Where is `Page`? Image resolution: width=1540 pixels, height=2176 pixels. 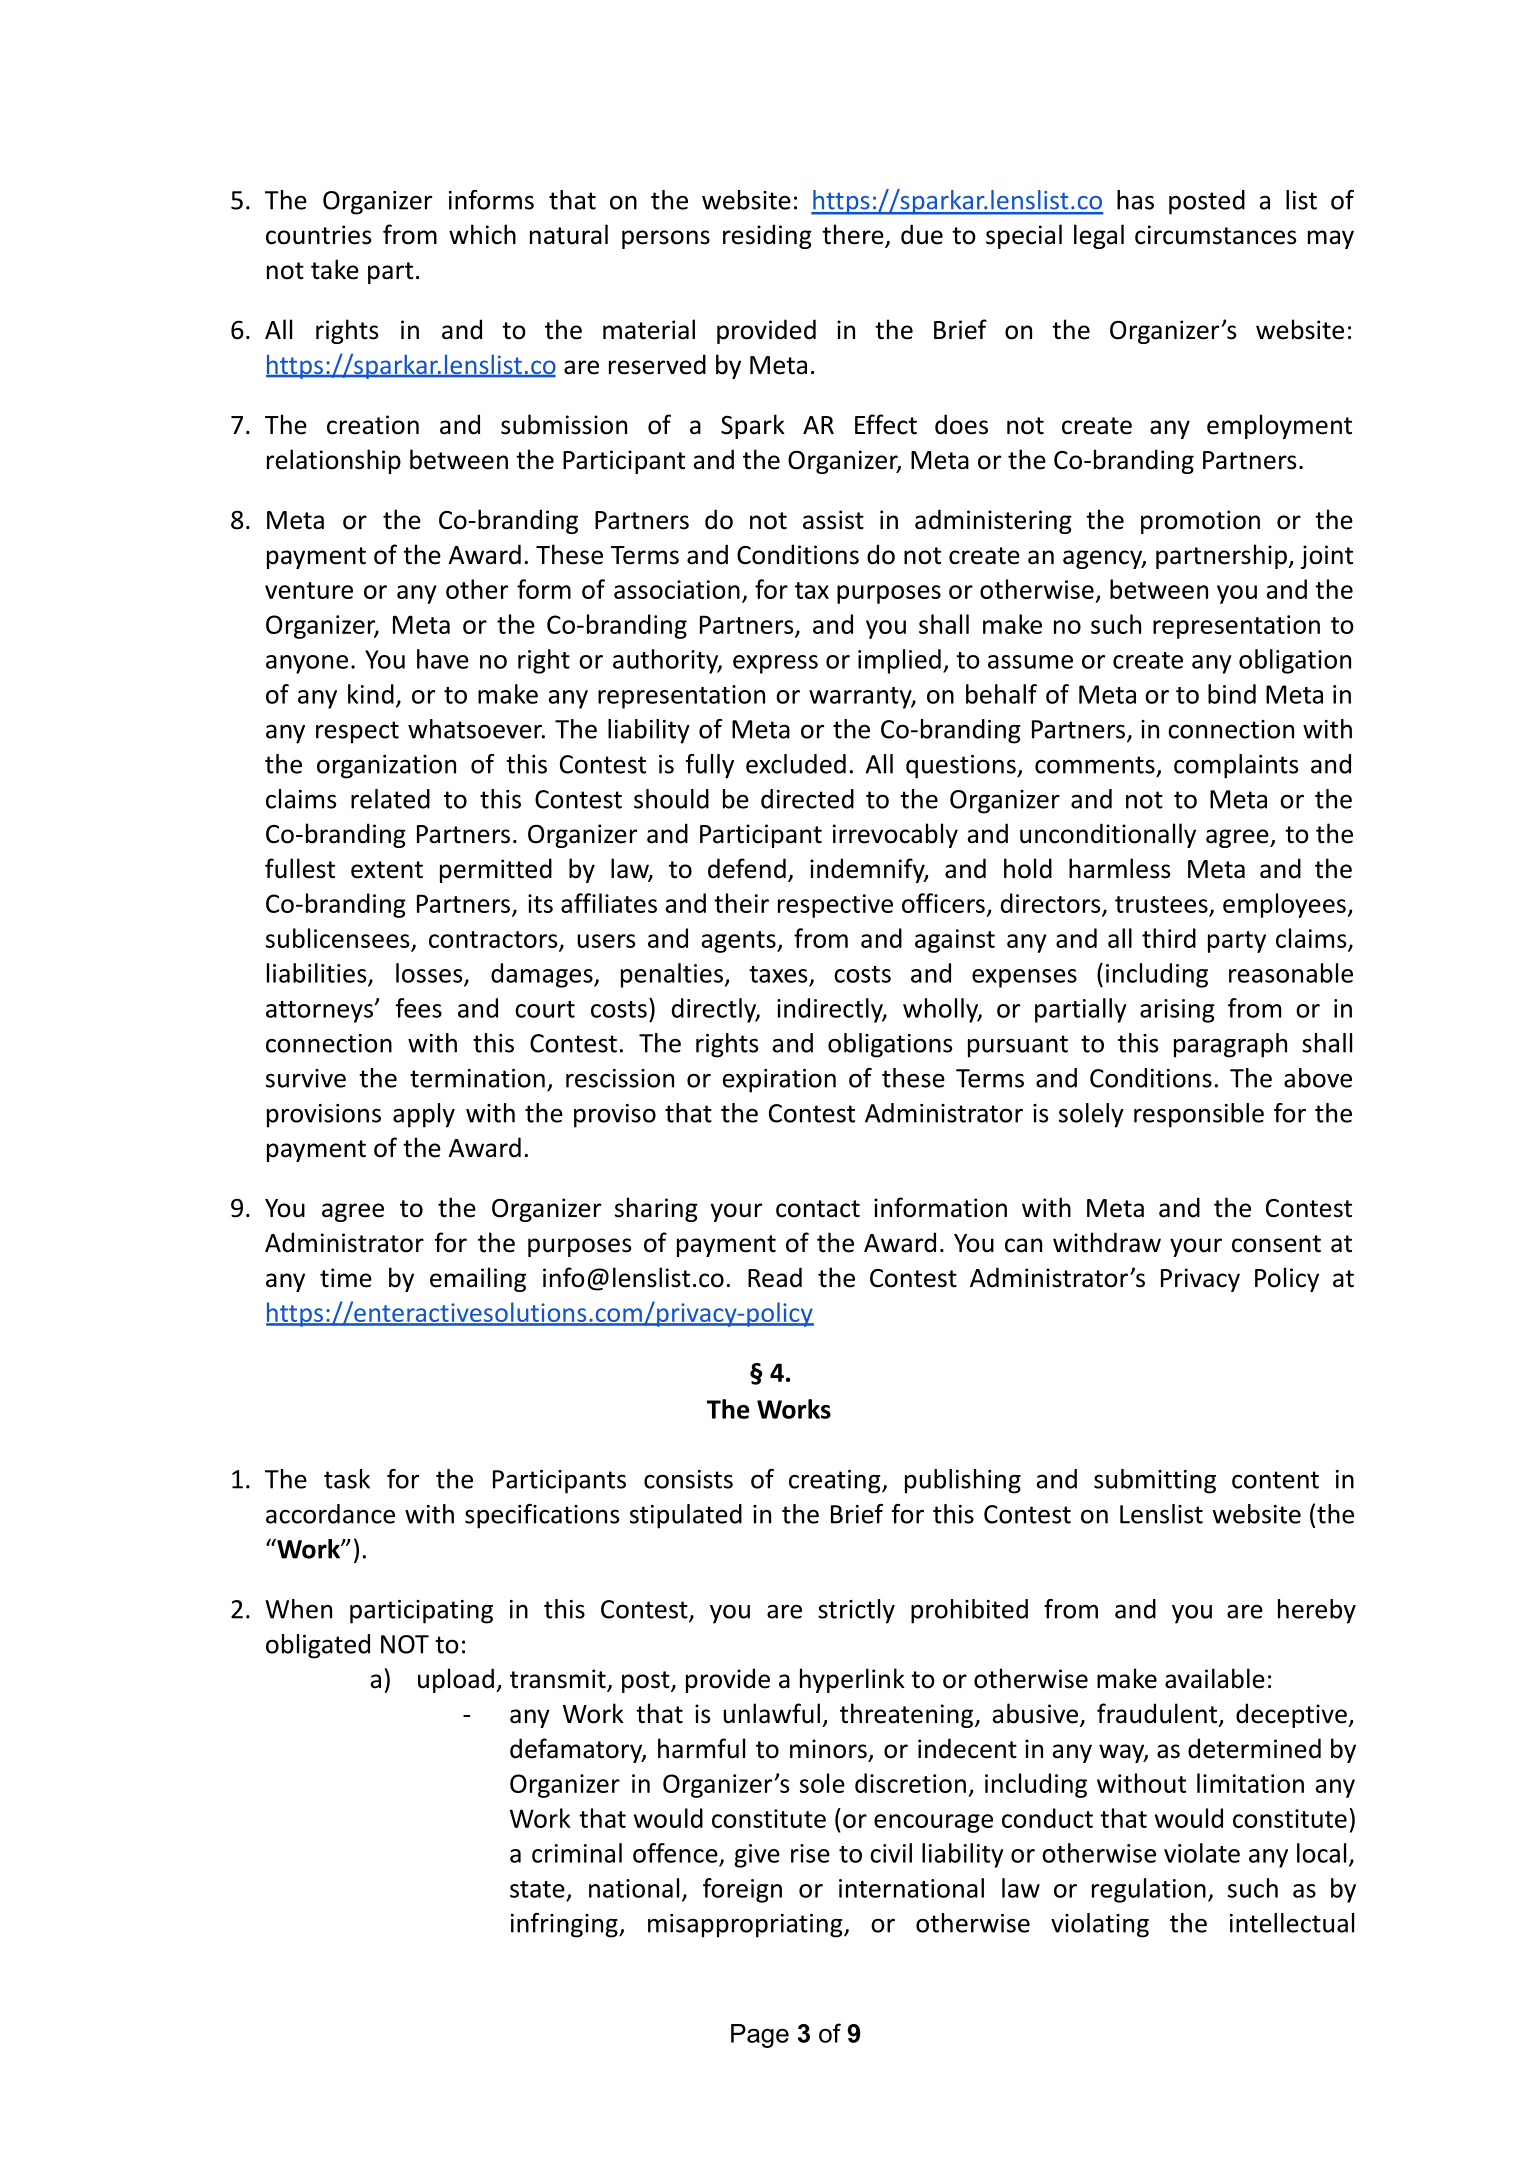 Page is located at coordinates (760, 2036).
